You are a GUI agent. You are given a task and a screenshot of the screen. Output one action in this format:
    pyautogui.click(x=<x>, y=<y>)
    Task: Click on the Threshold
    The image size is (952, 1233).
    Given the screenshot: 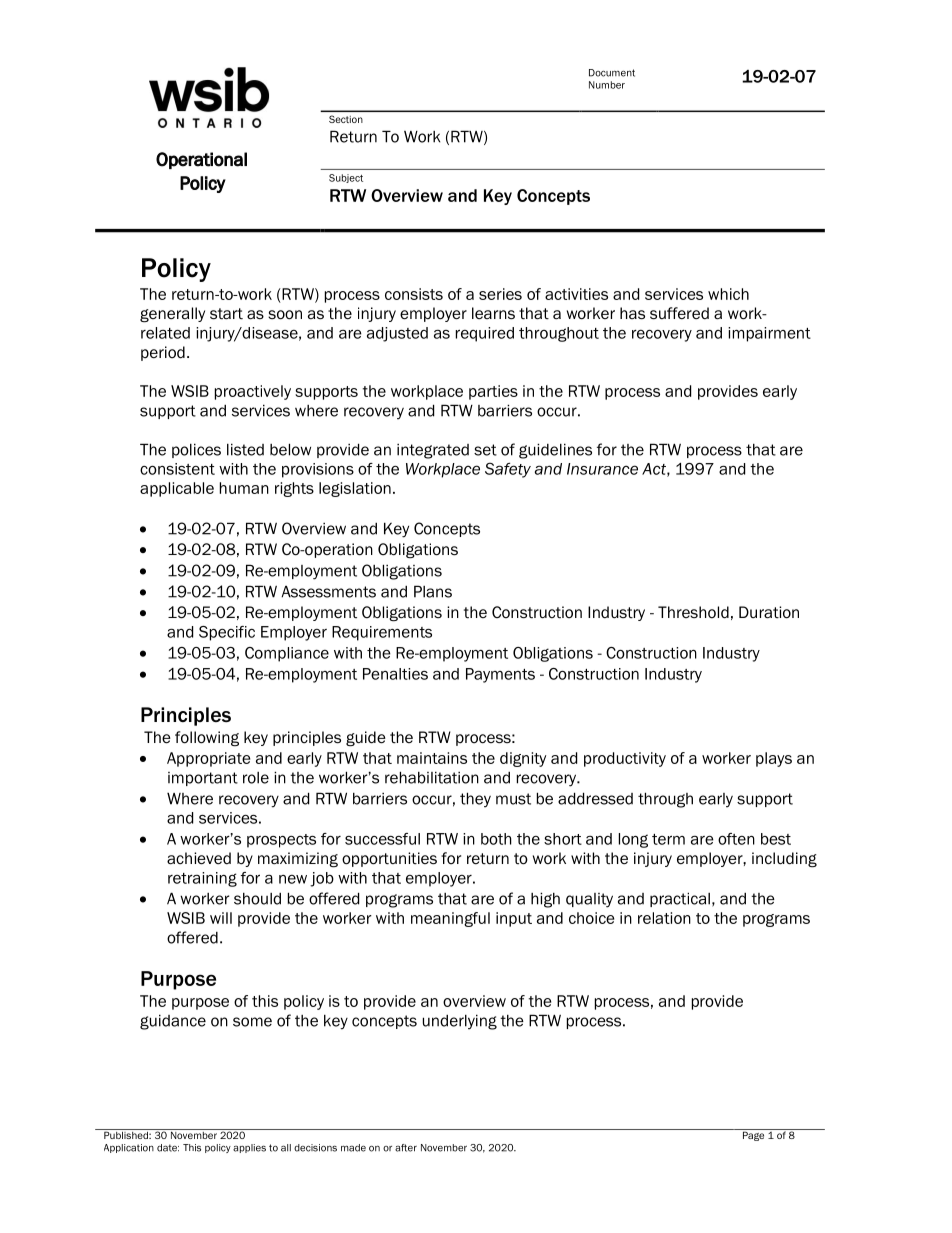 What is the action you would take?
    pyautogui.click(x=693, y=612)
